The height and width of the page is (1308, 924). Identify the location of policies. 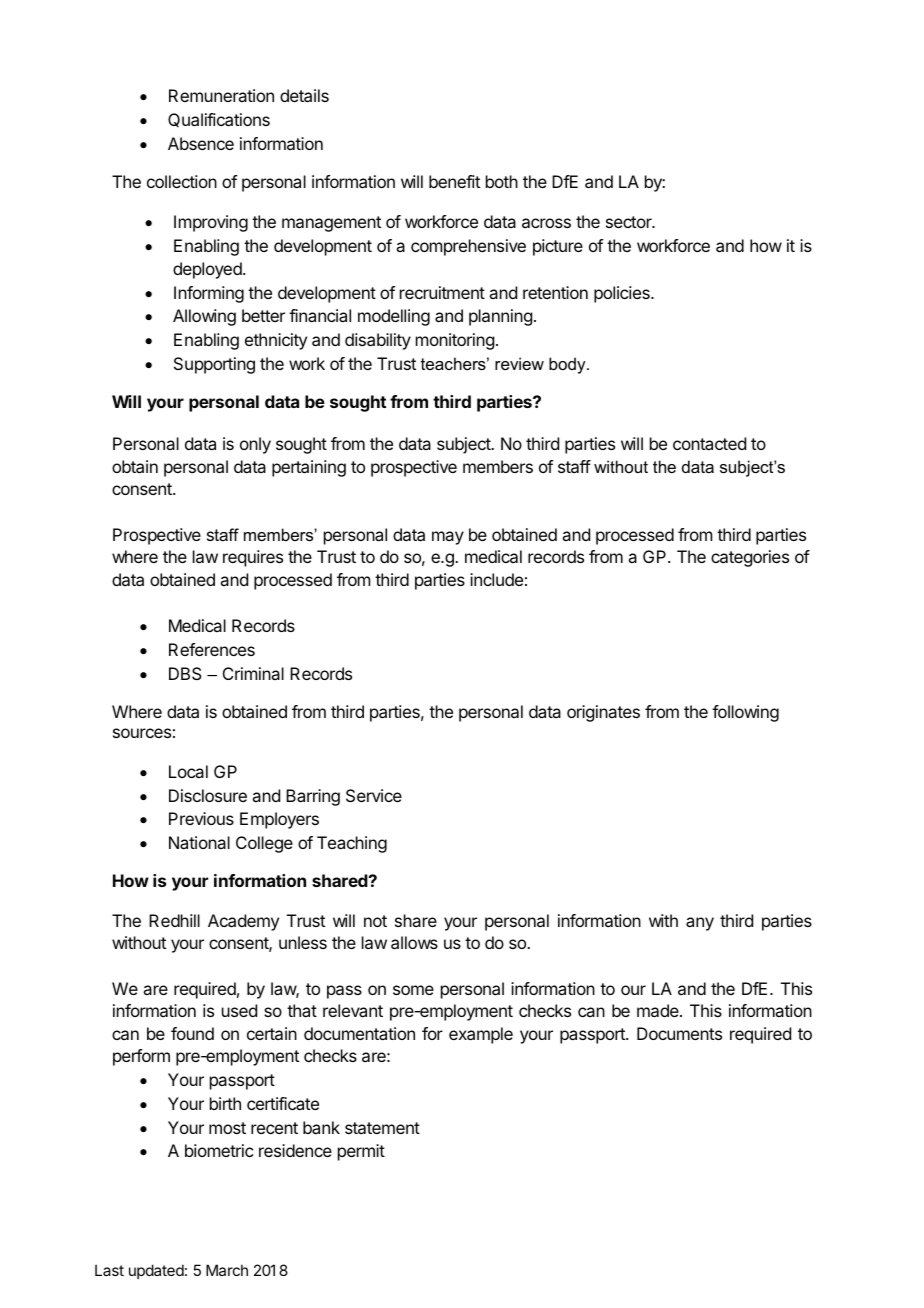
(623, 294).
